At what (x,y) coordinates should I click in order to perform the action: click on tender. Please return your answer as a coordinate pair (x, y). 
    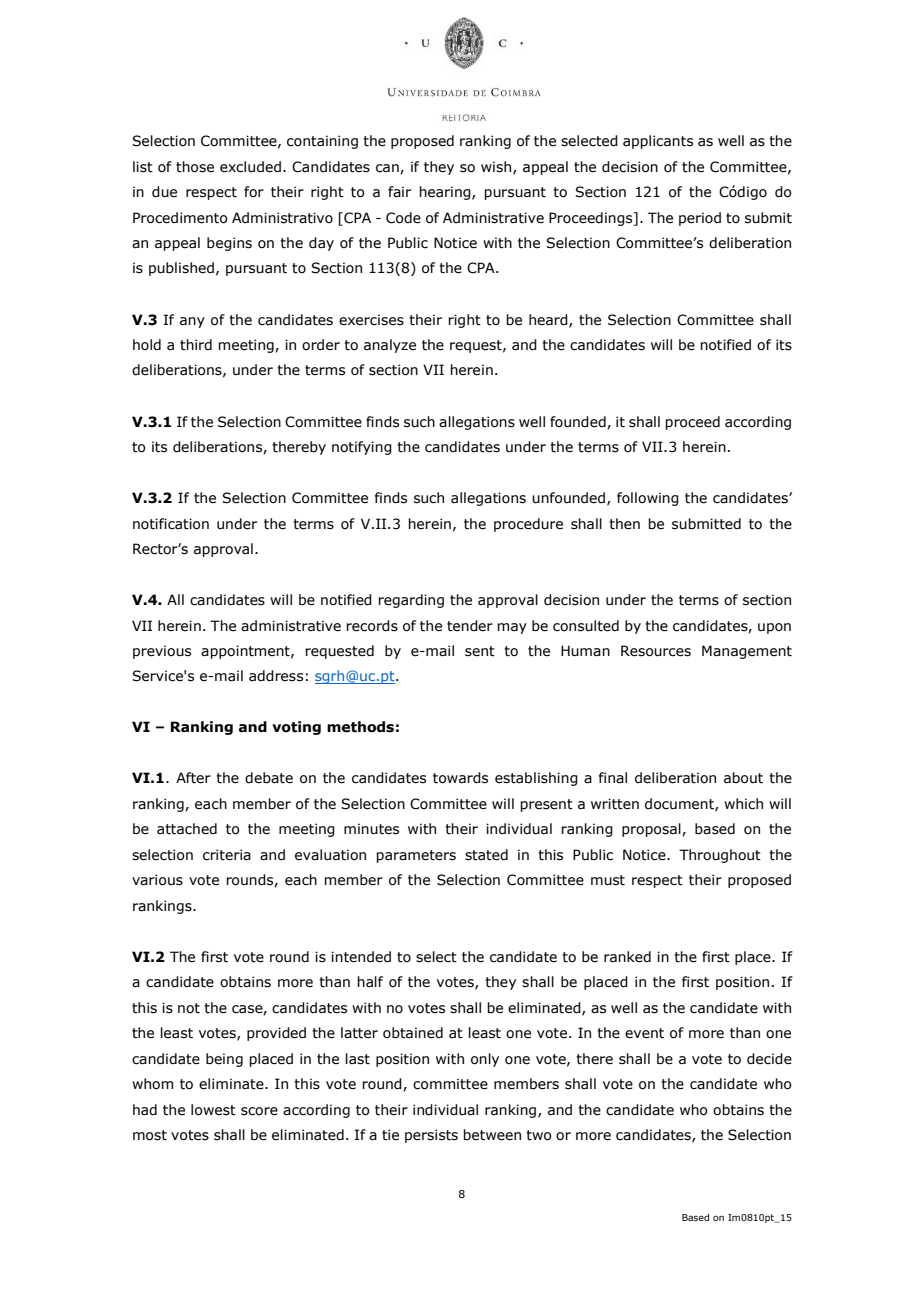
    Looking at the image, I should click on (470, 626).
